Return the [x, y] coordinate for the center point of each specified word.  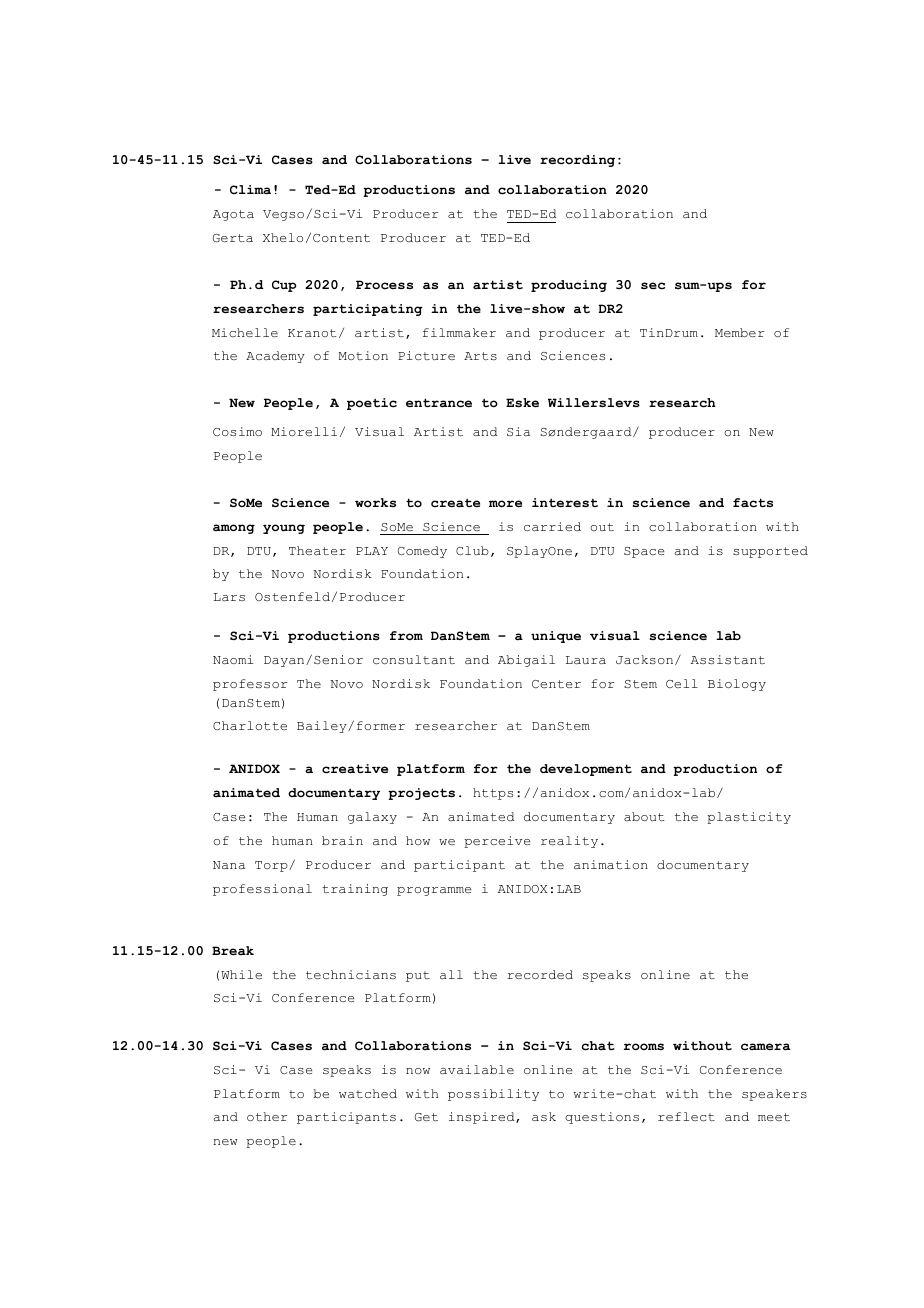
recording [577, 161]
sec [653, 286]
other [267, 1116]
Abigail [526, 661]
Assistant [728, 659]
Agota [233, 215]
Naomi [233, 660]
